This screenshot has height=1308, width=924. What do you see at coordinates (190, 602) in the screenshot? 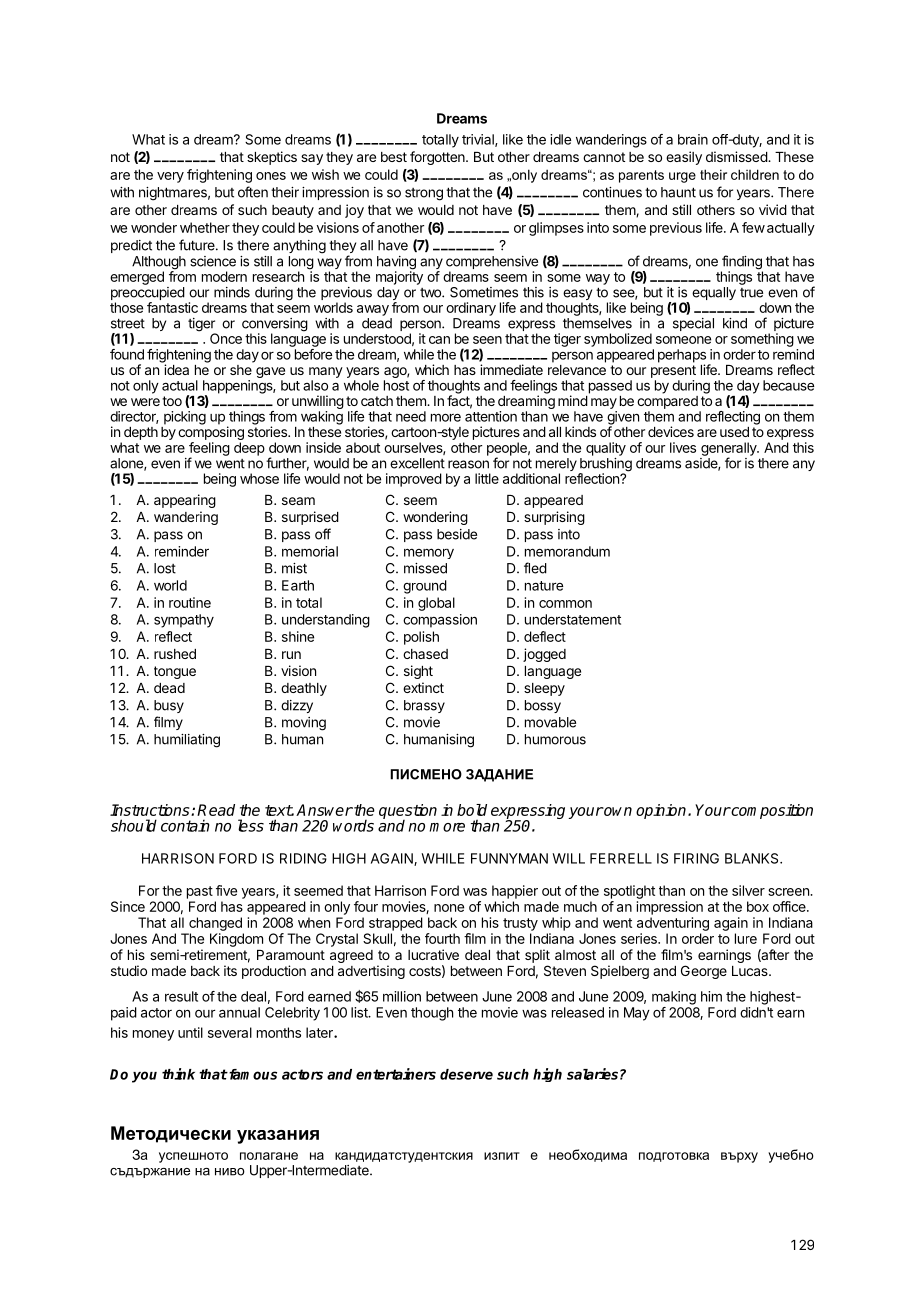
I see `routine` at bounding box center [190, 602].
